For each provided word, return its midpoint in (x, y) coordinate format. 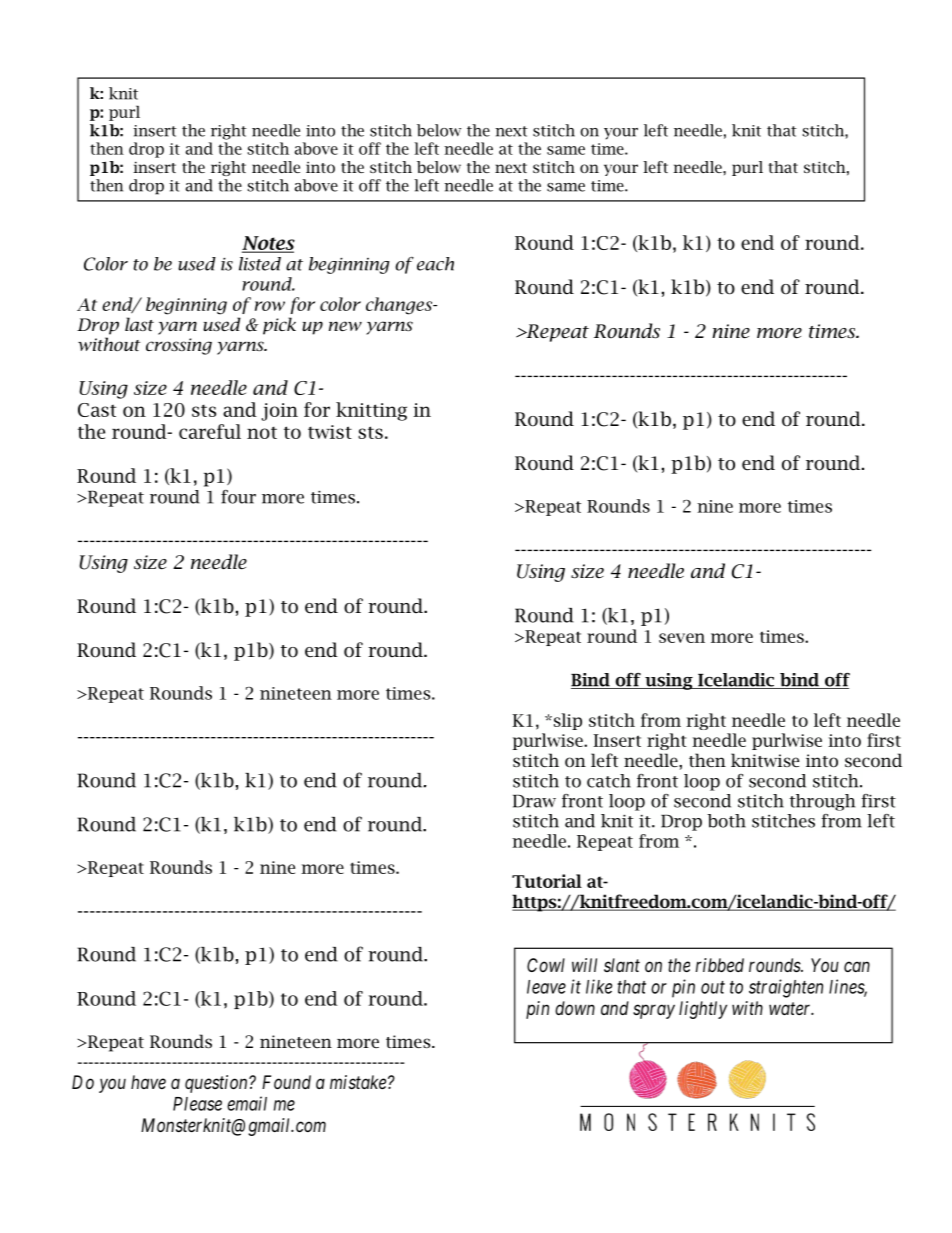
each (435, 264)
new (345, 326)
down (575, 1008)
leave (546, 987)
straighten (786, 988)
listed (260, 264)
